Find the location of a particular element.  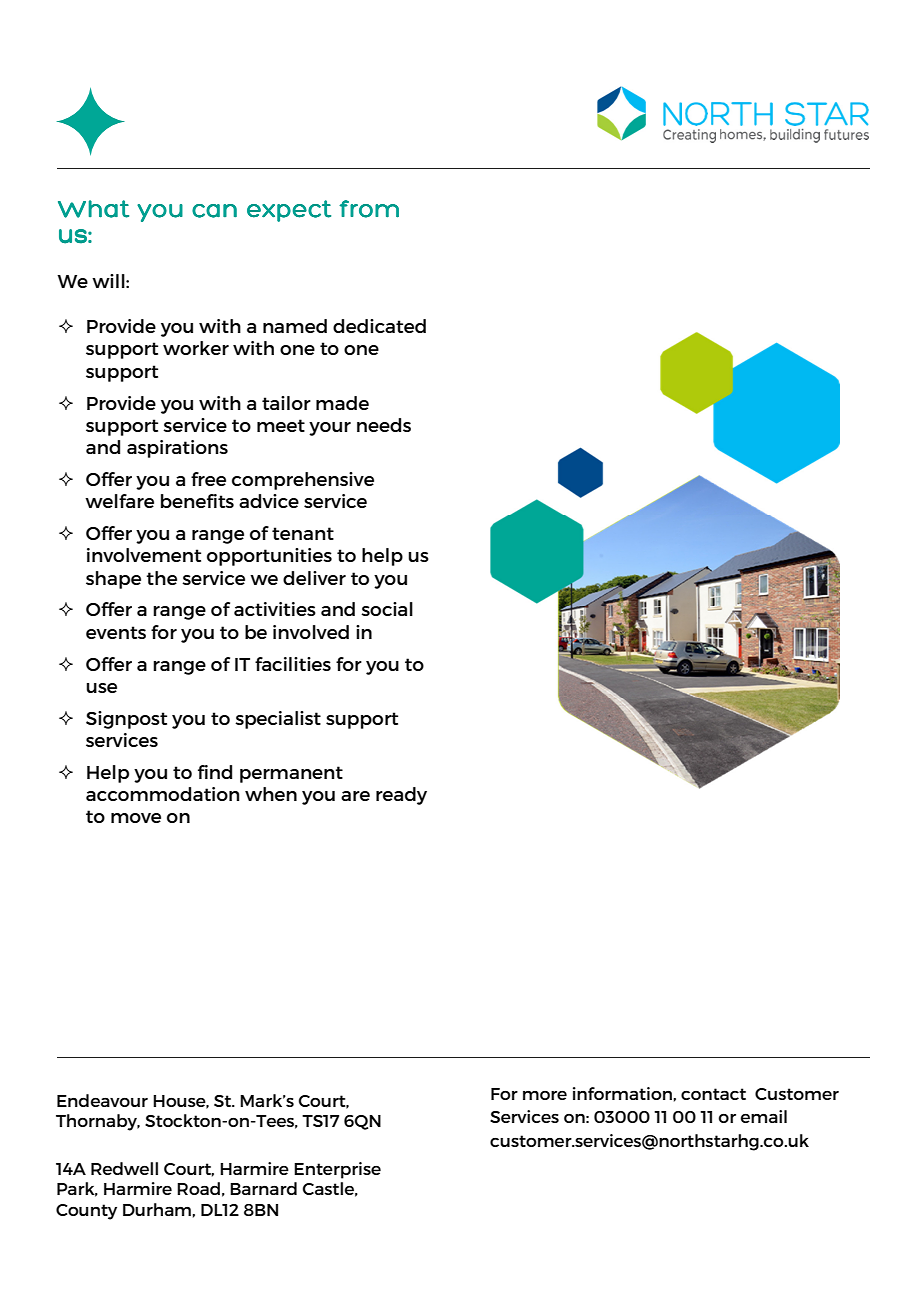

Signpost is located at coordinates (126, 720).
